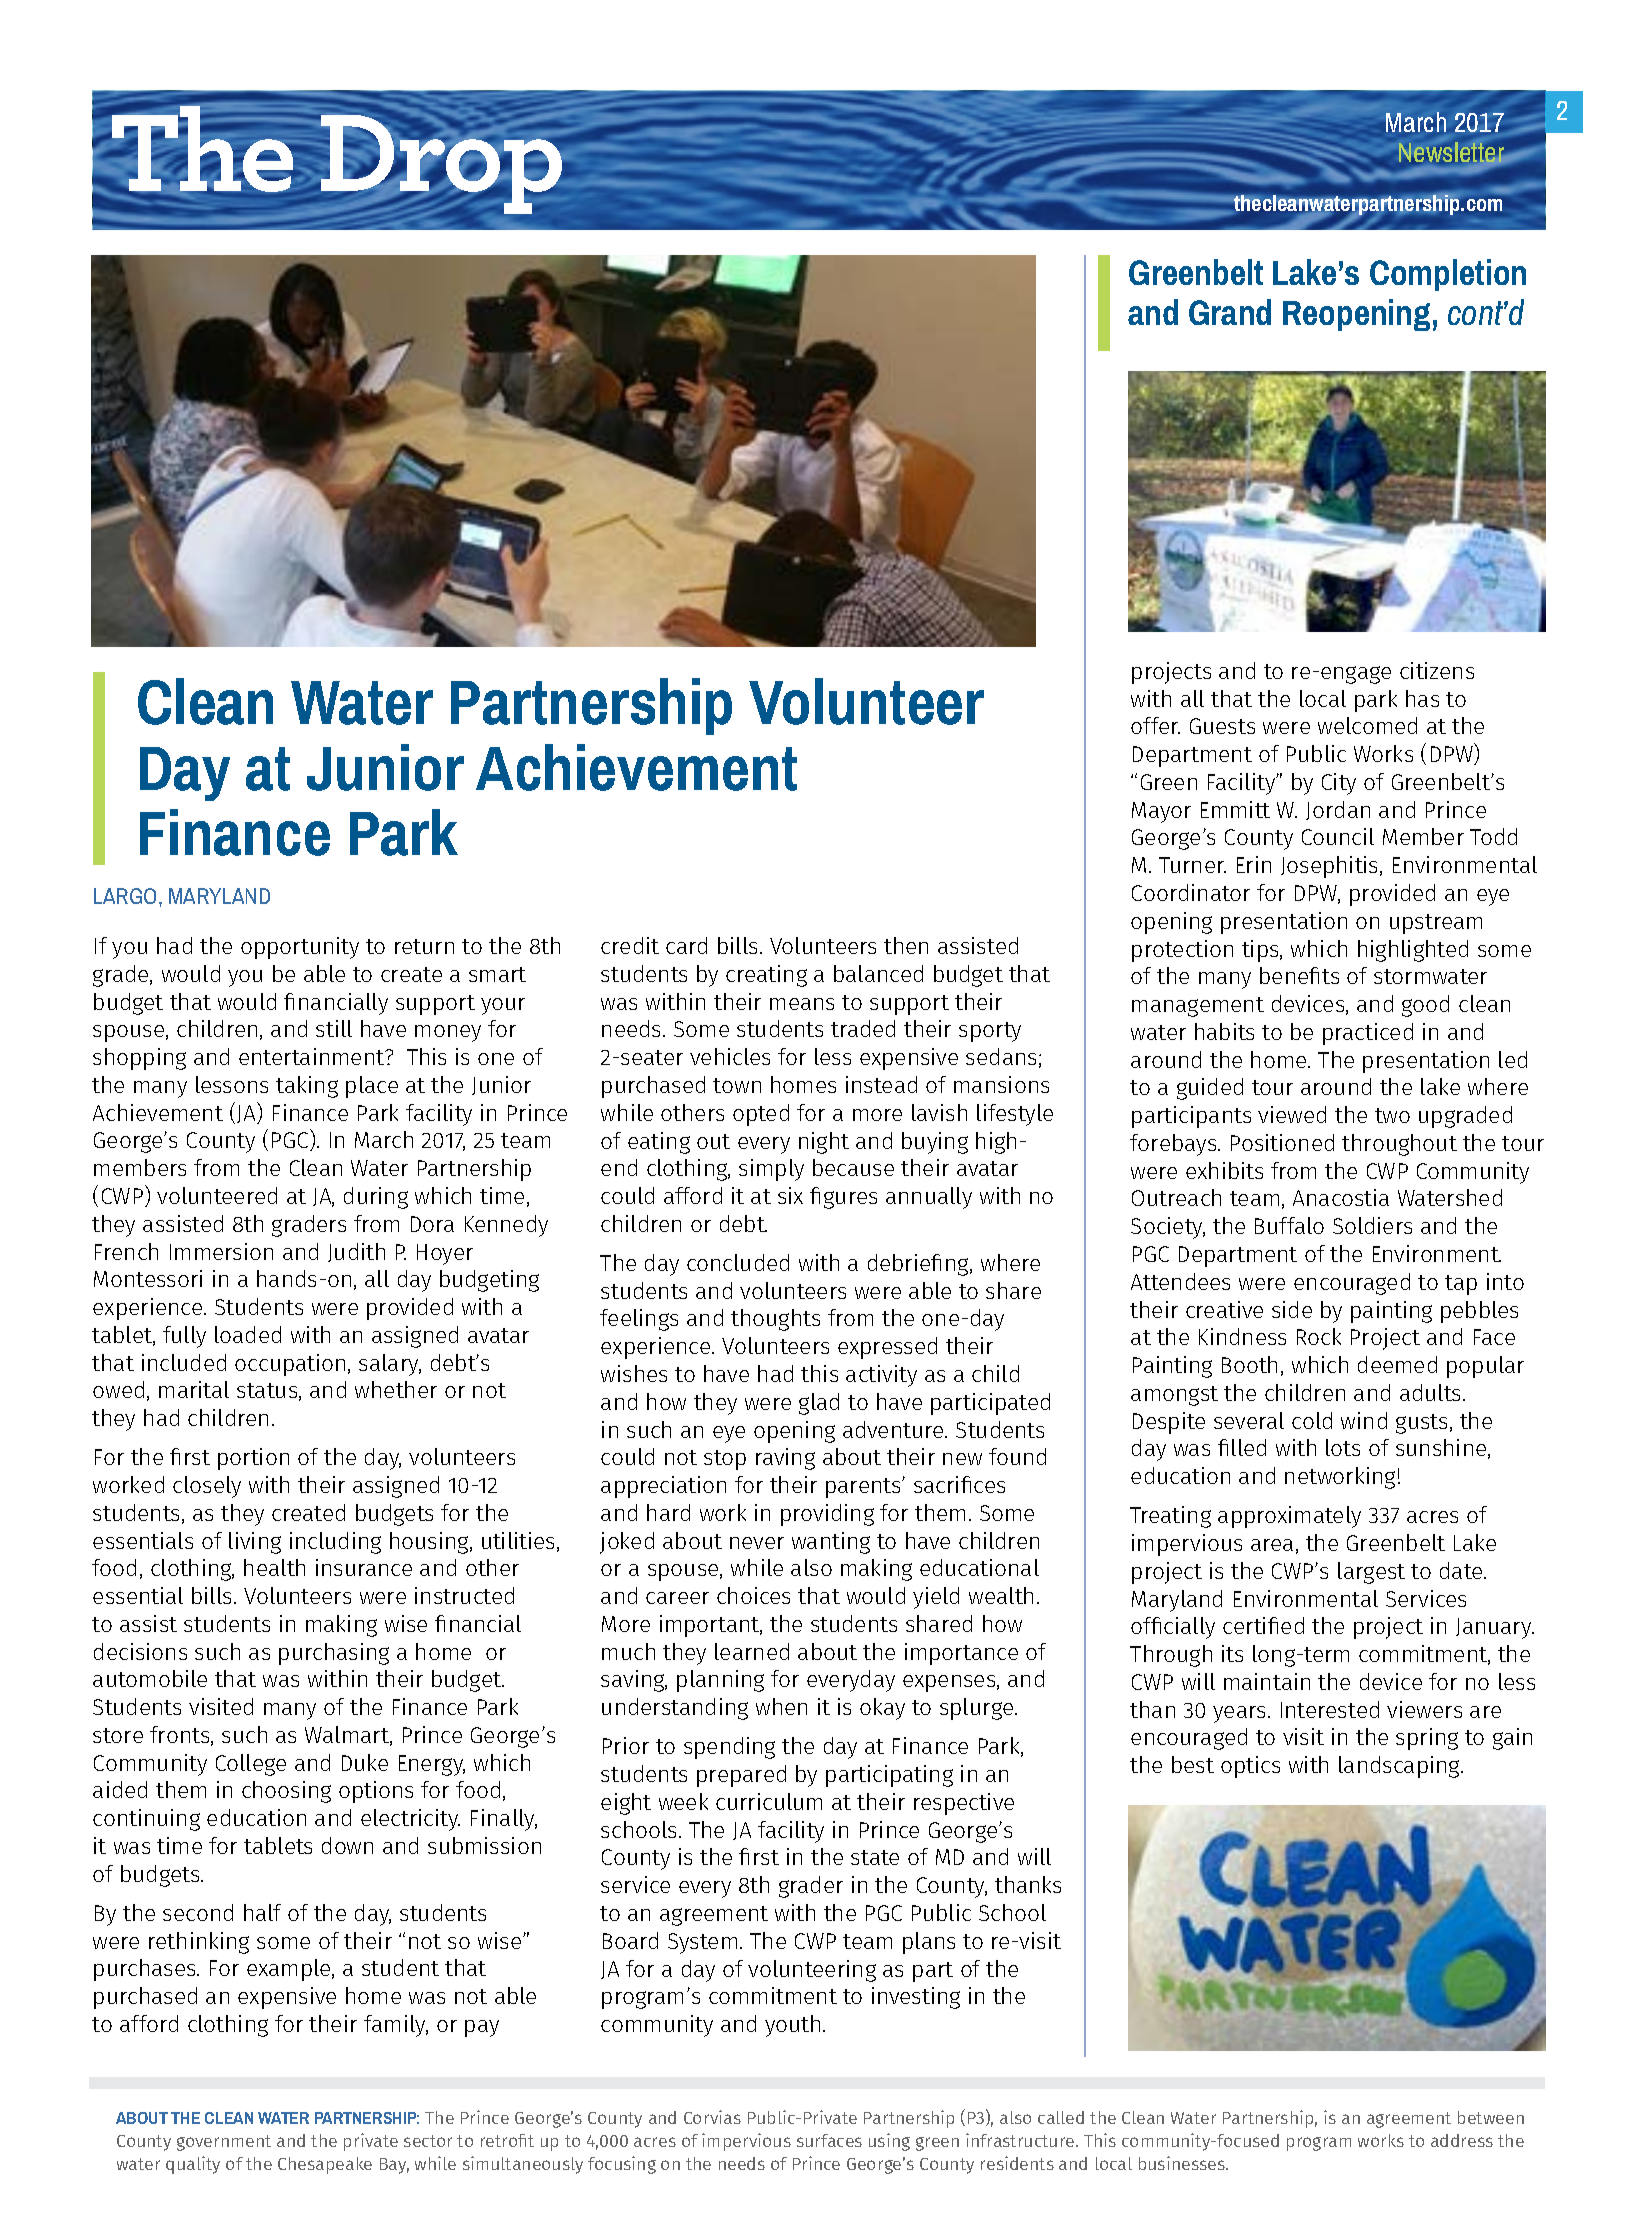 This screenshot has height=2227, width=1636. Describe the element at coordinates (1330, 1709) in the screenshot. I see `Interested` at that location.
